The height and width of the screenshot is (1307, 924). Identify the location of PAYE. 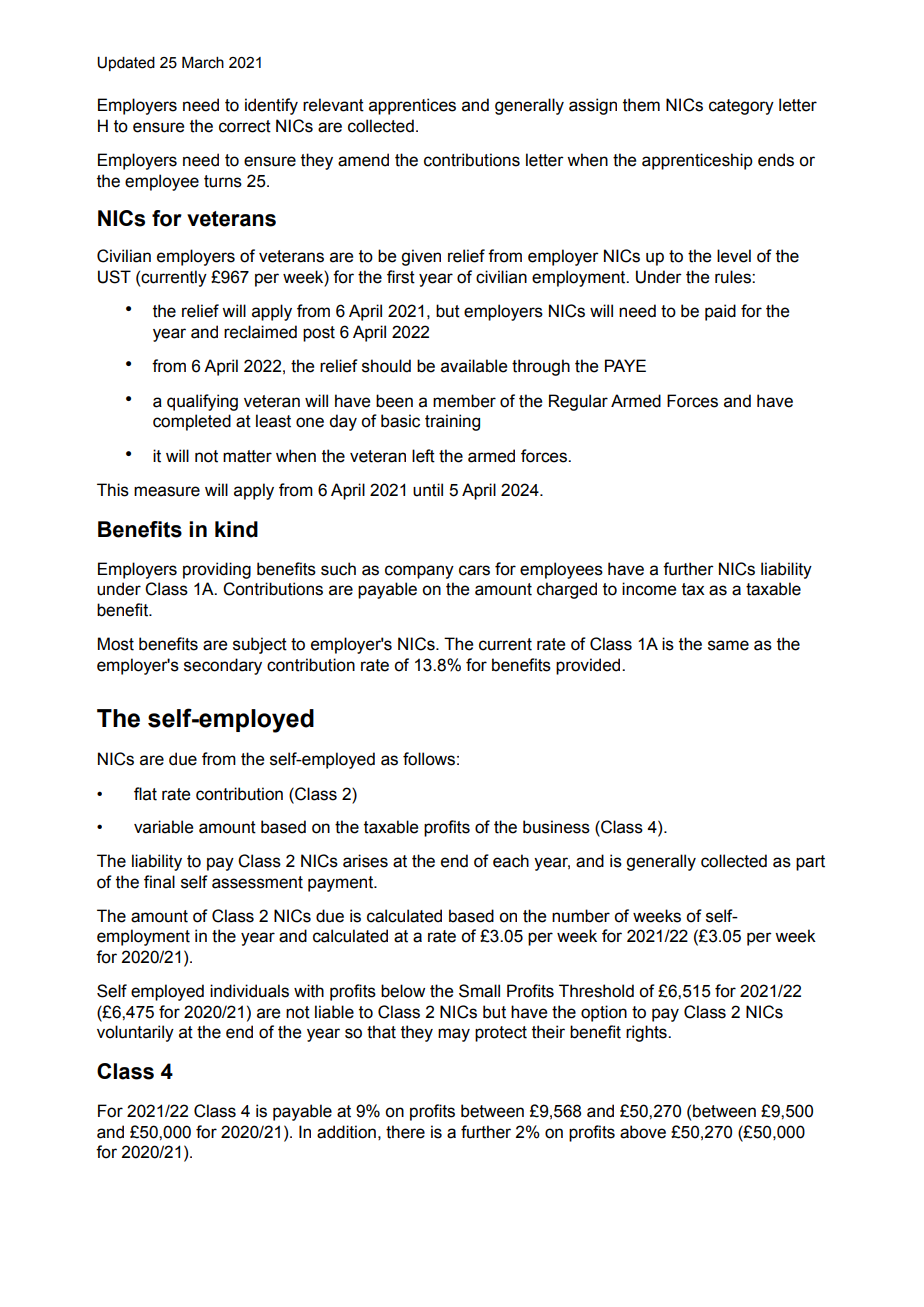
(625, 365).
